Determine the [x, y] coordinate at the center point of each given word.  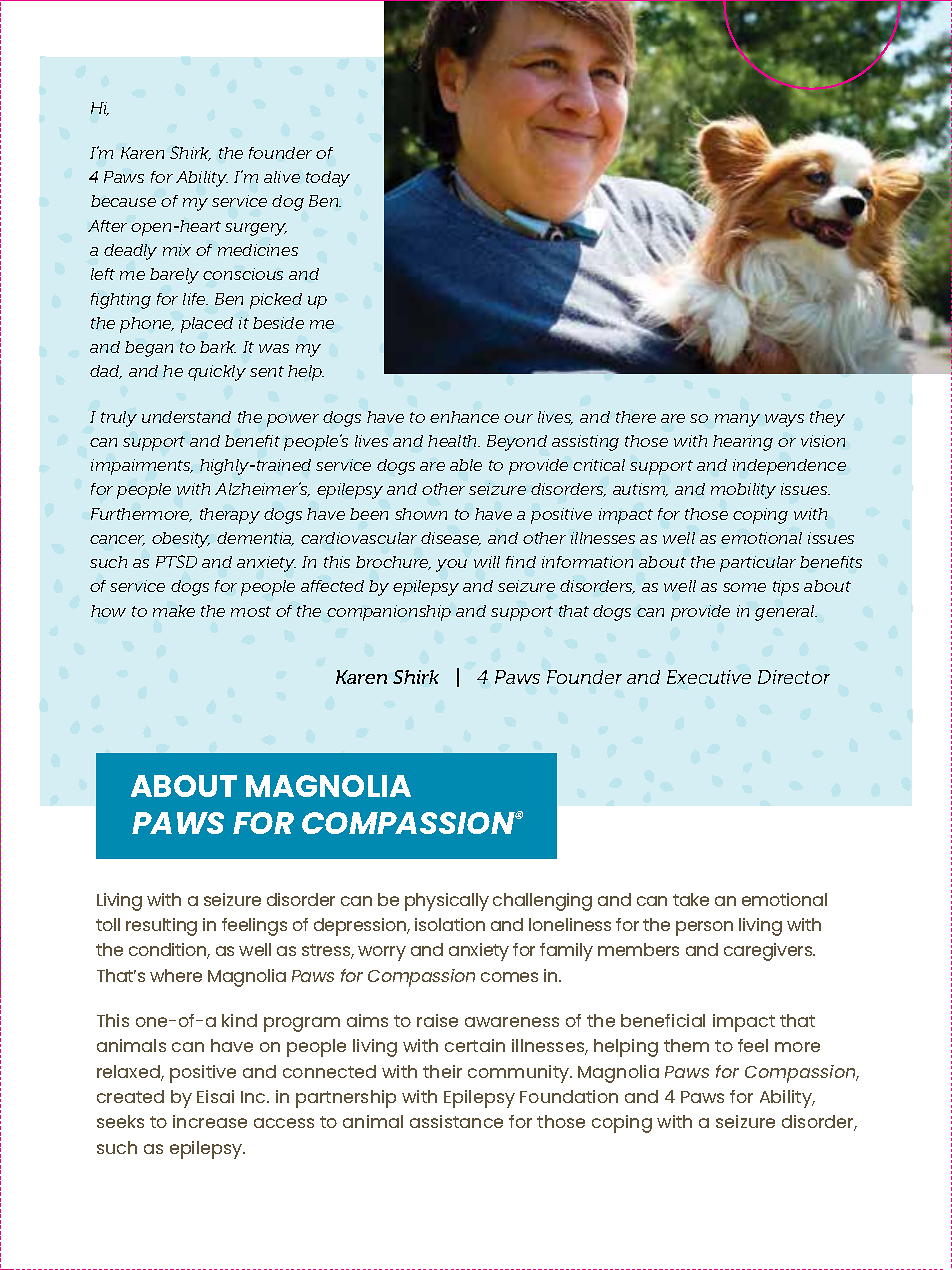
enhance [464, 417]
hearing [743, 443]
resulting [161, 927]
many [737, 420]
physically [447, 902]
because [123, 201]
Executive [709, 677]
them [686, 1045]
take [691, 899]
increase [210, 1121]
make [174, 611]
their [442, 1071]
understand [186, 417]
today [328, 179]
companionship [389, 613]
